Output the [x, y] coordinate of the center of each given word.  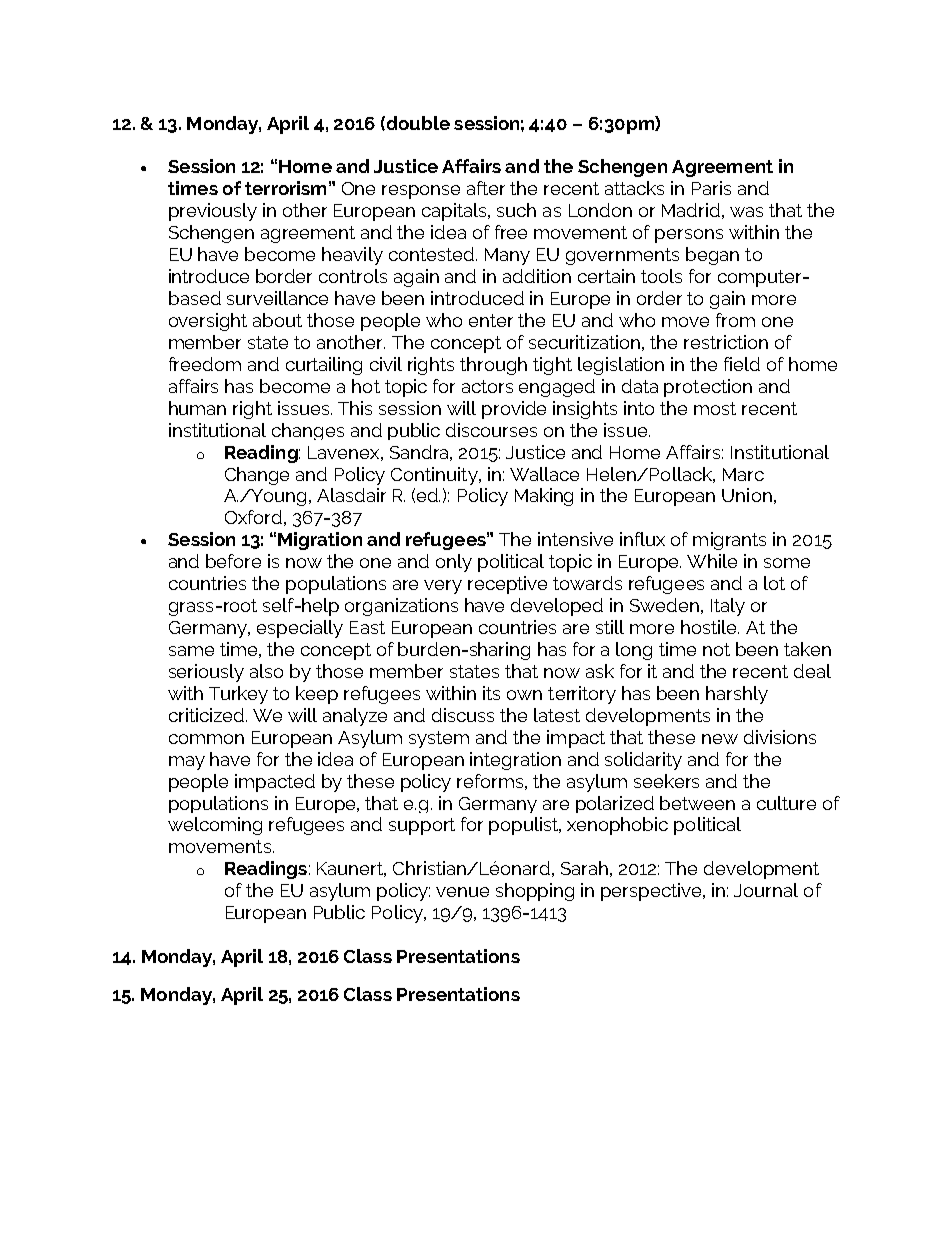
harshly [737, 695]
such [516, 210]
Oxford [253, 517]
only [454, 563]
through [493, 366]
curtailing [324, 366]
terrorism [285, 188]
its [491, 693]
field [742, 364]
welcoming [215, 826]
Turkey [238, 695]
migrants [729, 541]
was [746, 212]
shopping [535, 892]
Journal [766, 890]
